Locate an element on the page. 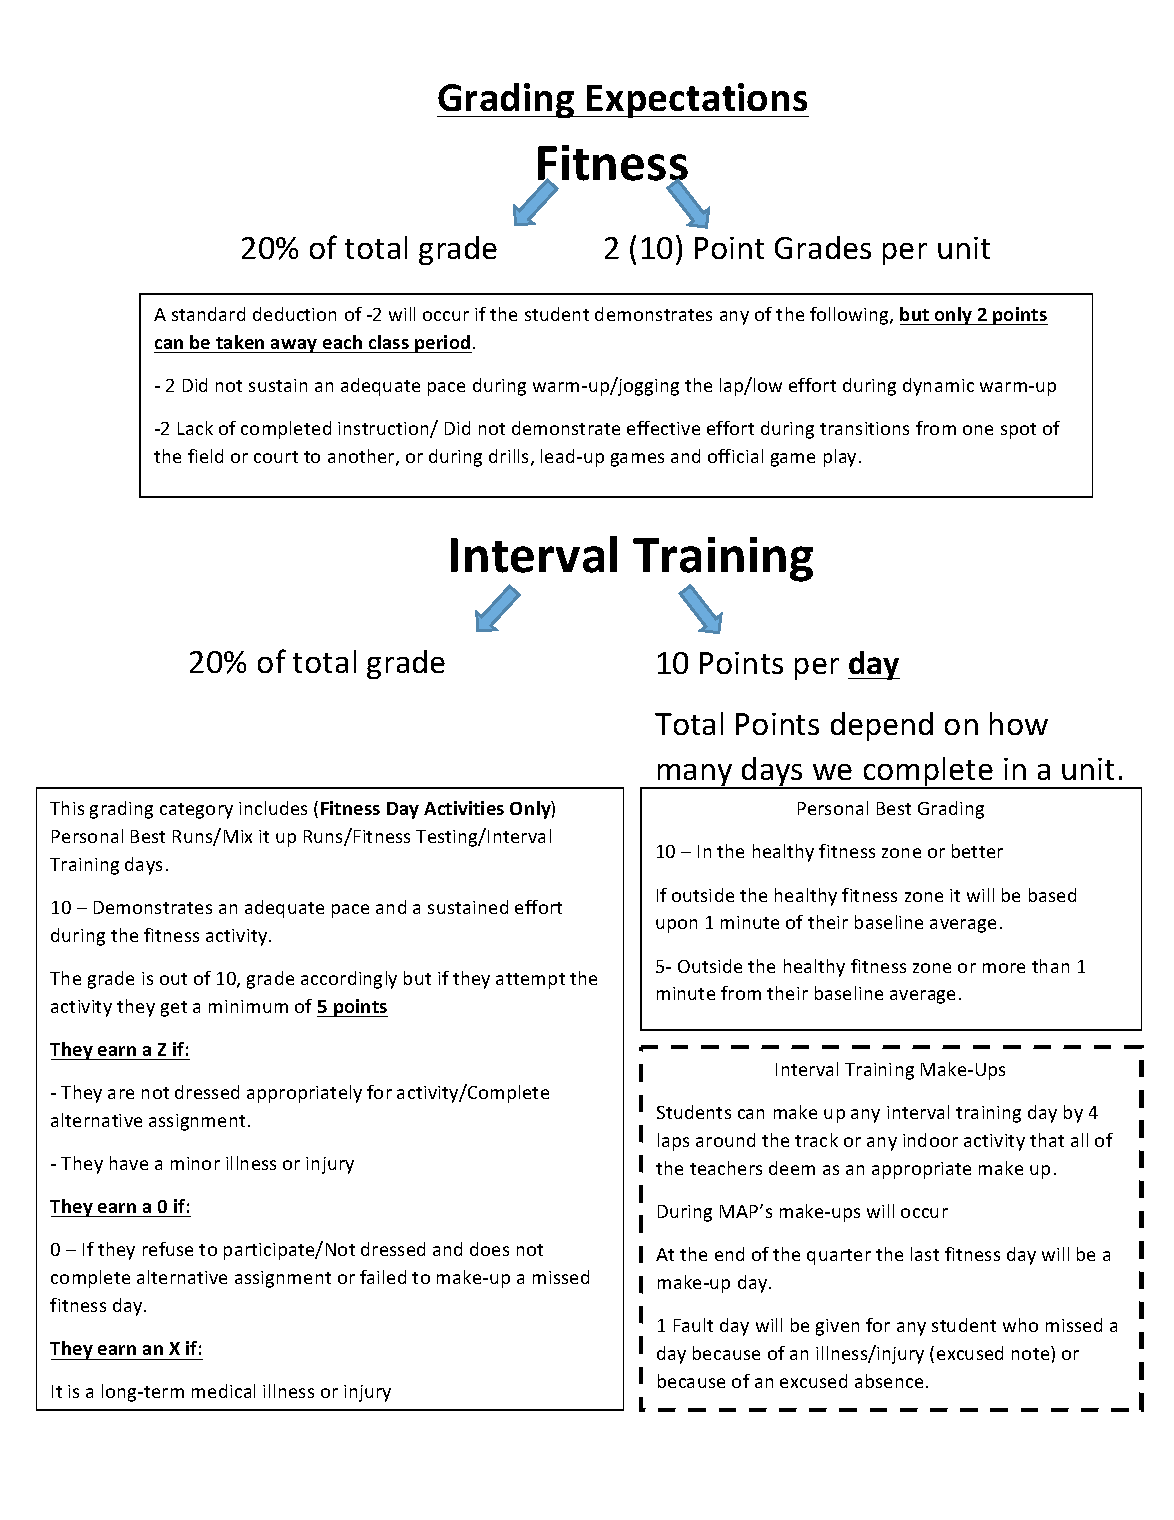 This page has height=1520, width=1174. Lack is located at coordinates (195, 428).
